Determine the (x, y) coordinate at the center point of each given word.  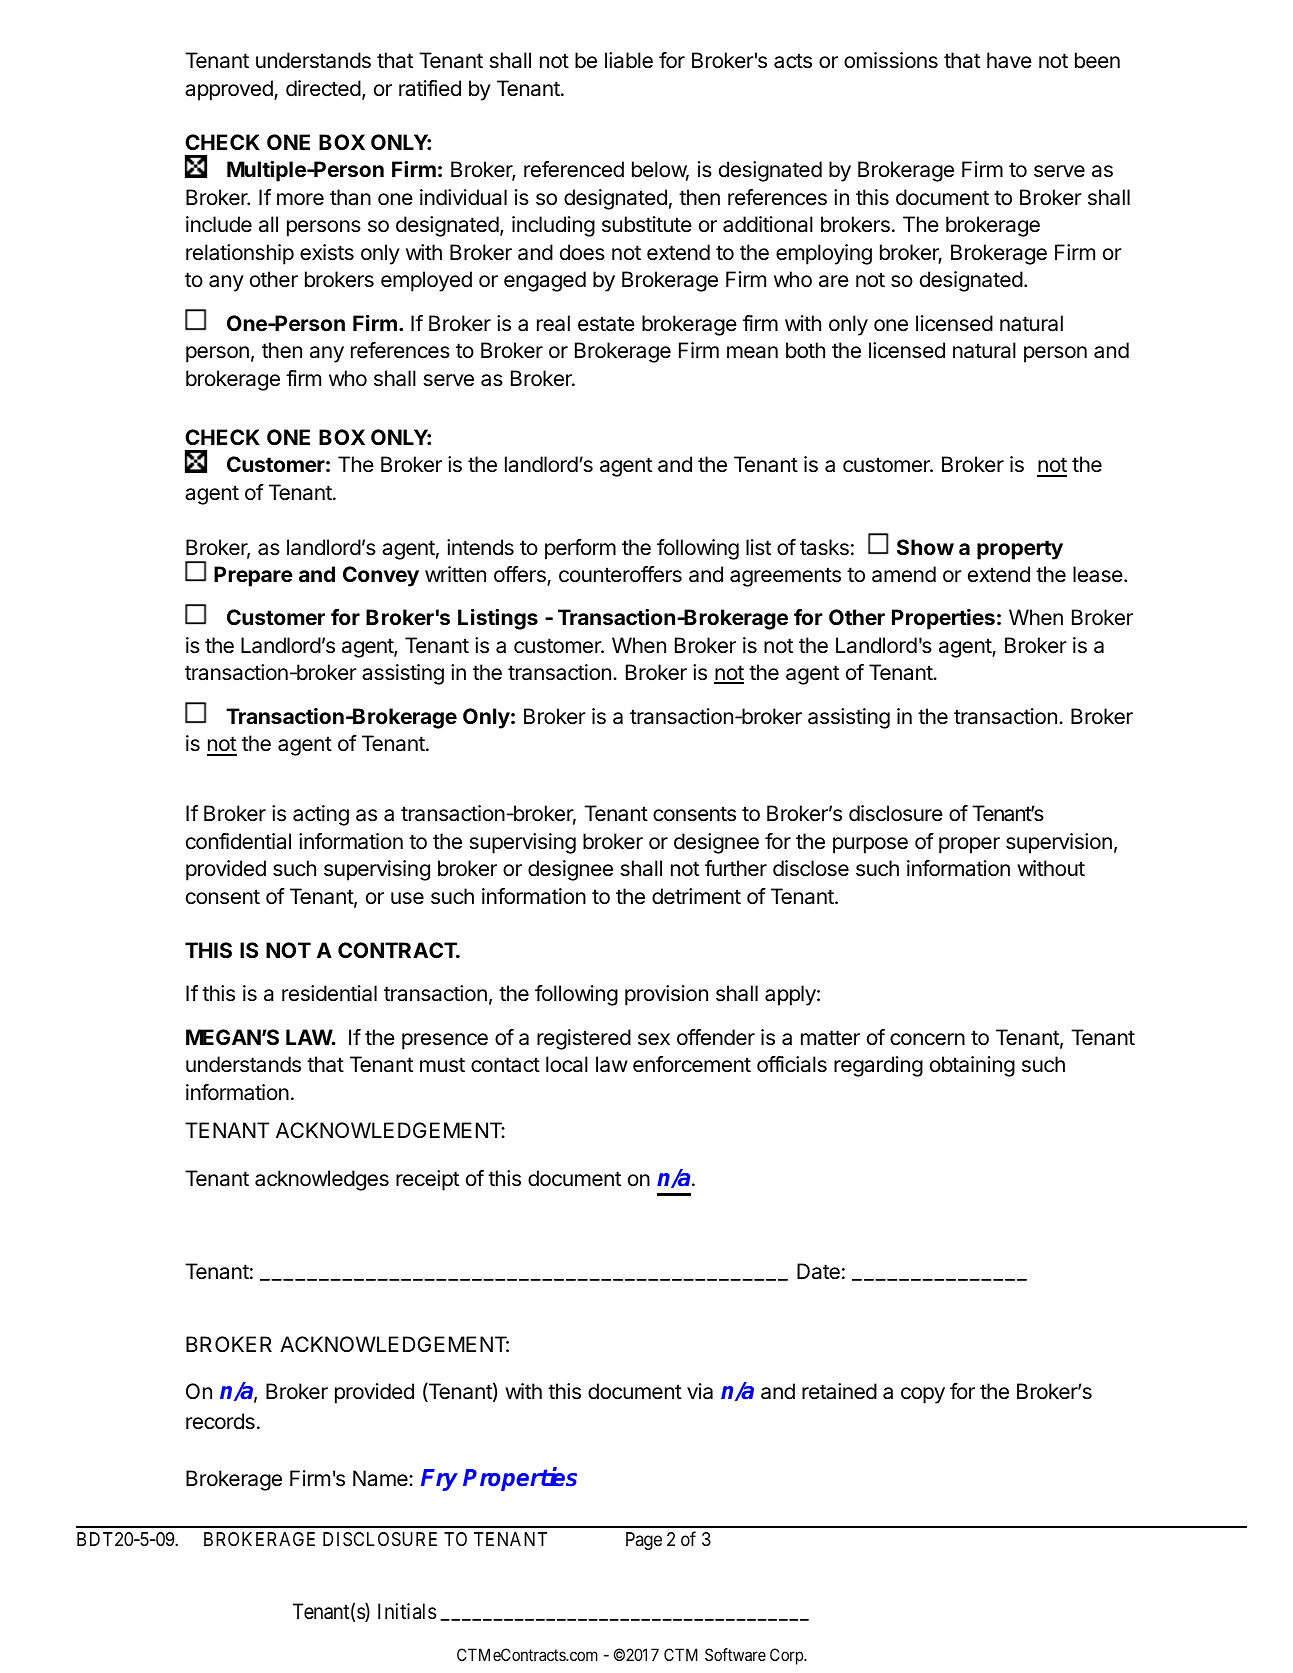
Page (644, 1541)
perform (580, 549)
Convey (381, 576)
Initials (407, 1611)
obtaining (972, 1066)
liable (629, 60)
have (1009, 60)
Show (925, 547)
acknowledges (322, 1180)
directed (323, 88)
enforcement (692, 1064)
